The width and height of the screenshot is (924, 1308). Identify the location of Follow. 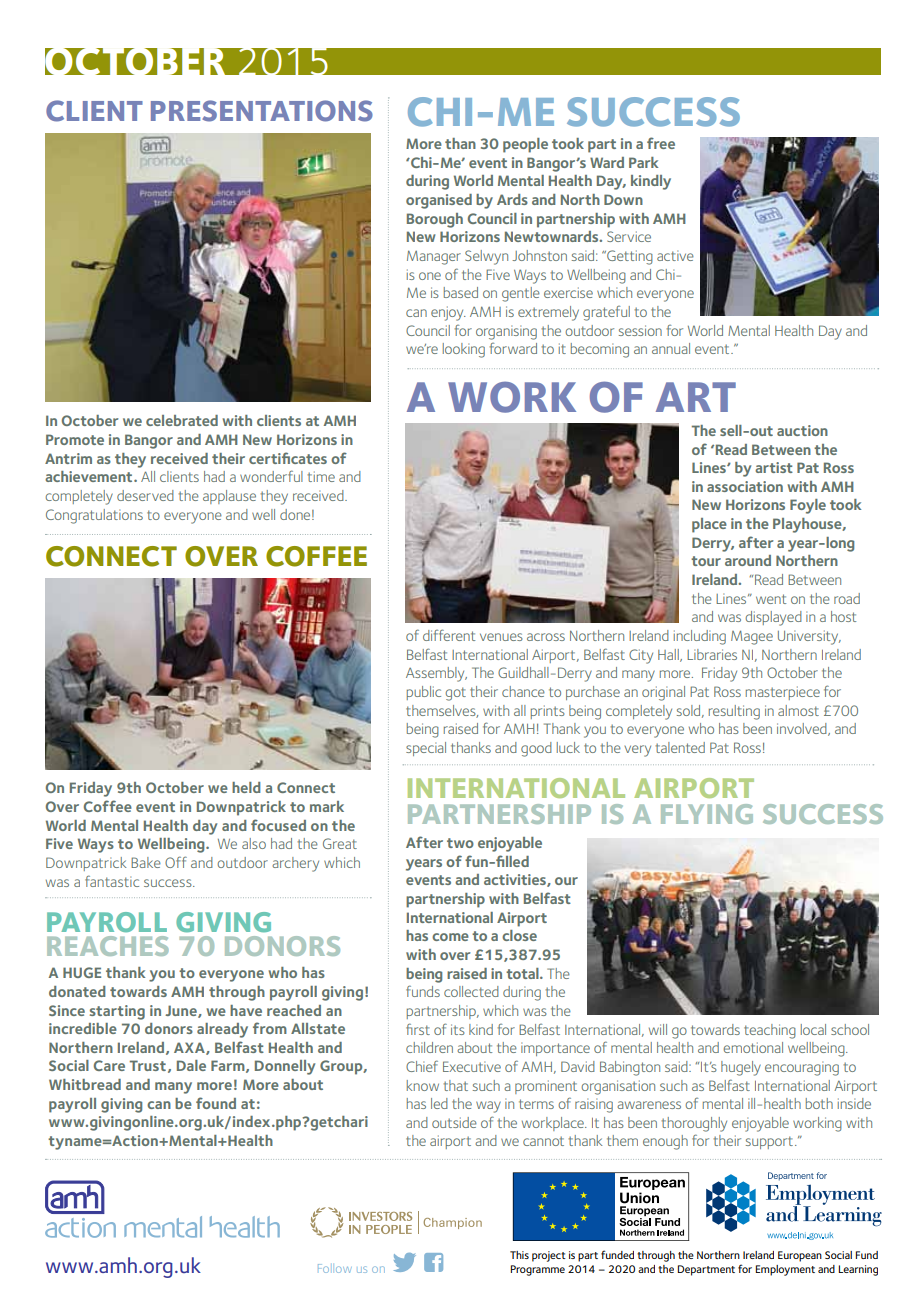
(335, 1268).
